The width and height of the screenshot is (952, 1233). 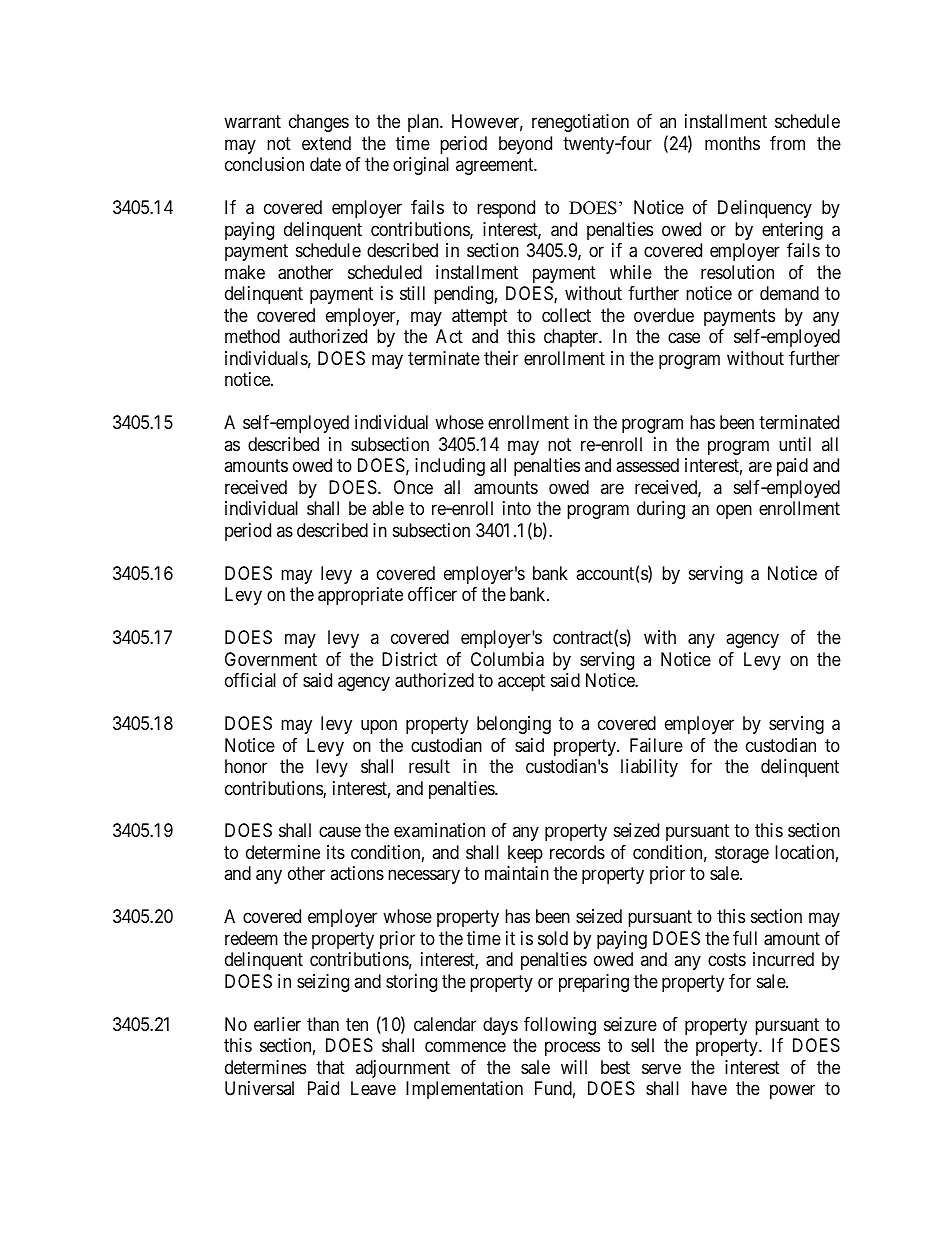 What do you see at coordinates (507, 659) in the screenshot?
I see `Columbia` at bounding box center [507, 659].
